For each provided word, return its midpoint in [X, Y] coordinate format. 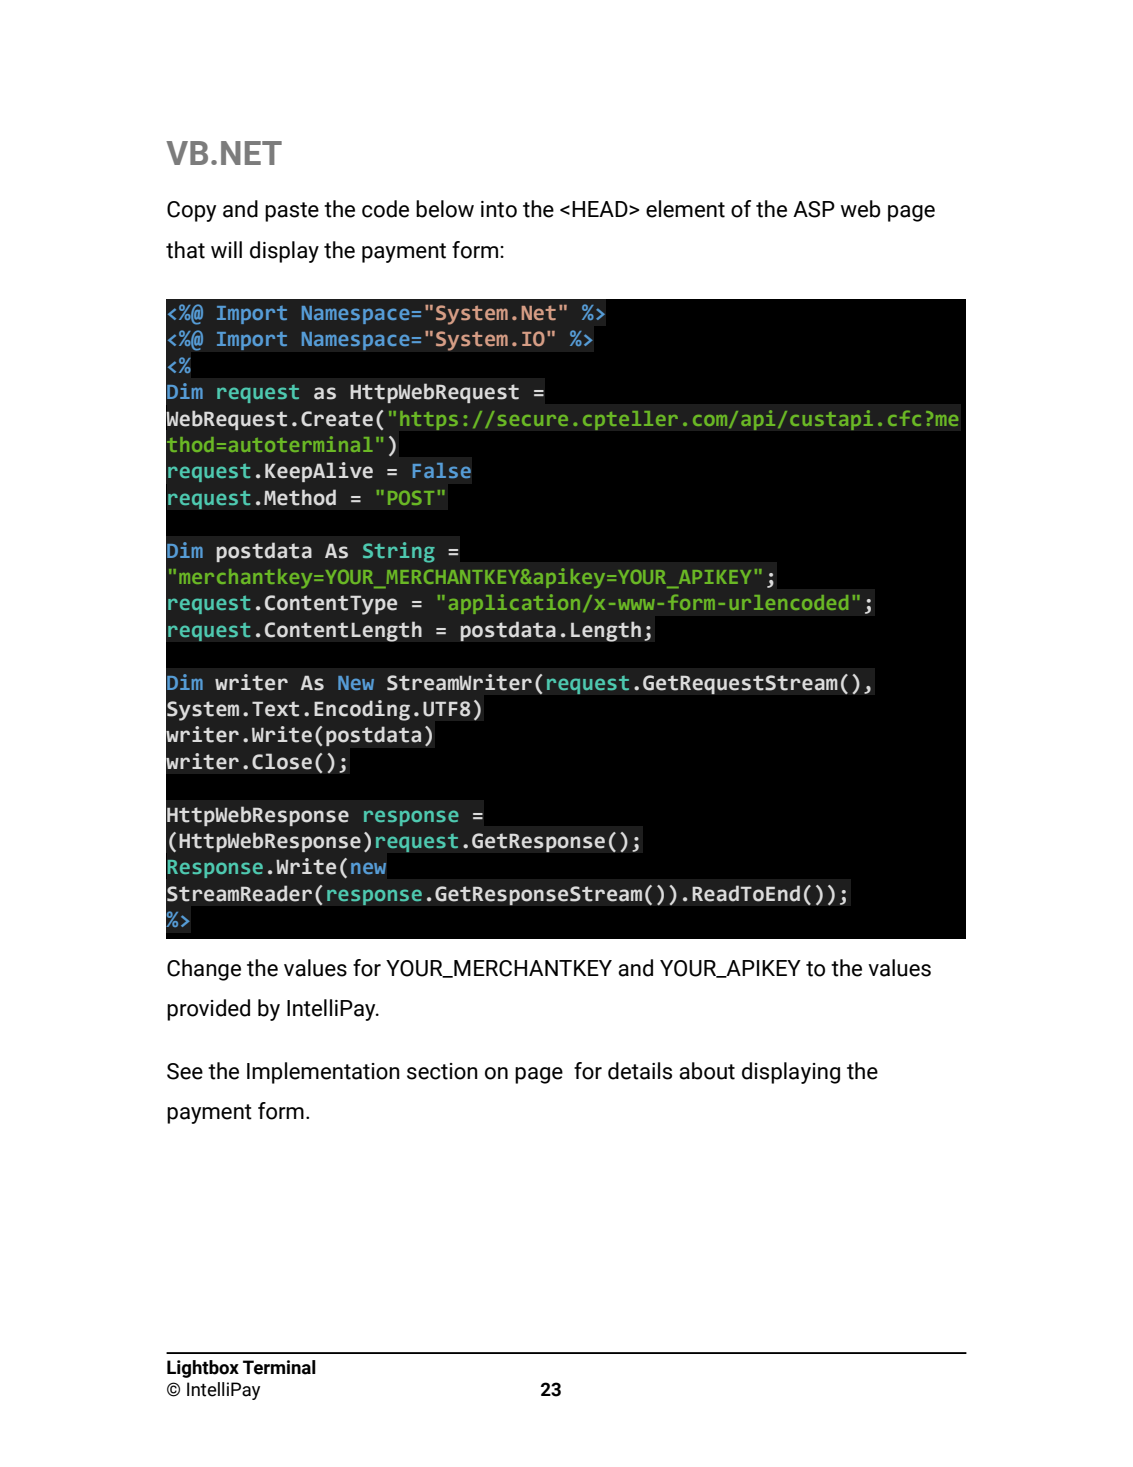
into [499, 209]
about [707, 1071]
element [685, 209]
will [226, 249]
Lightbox [203, 1369]
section [442, 1071]
